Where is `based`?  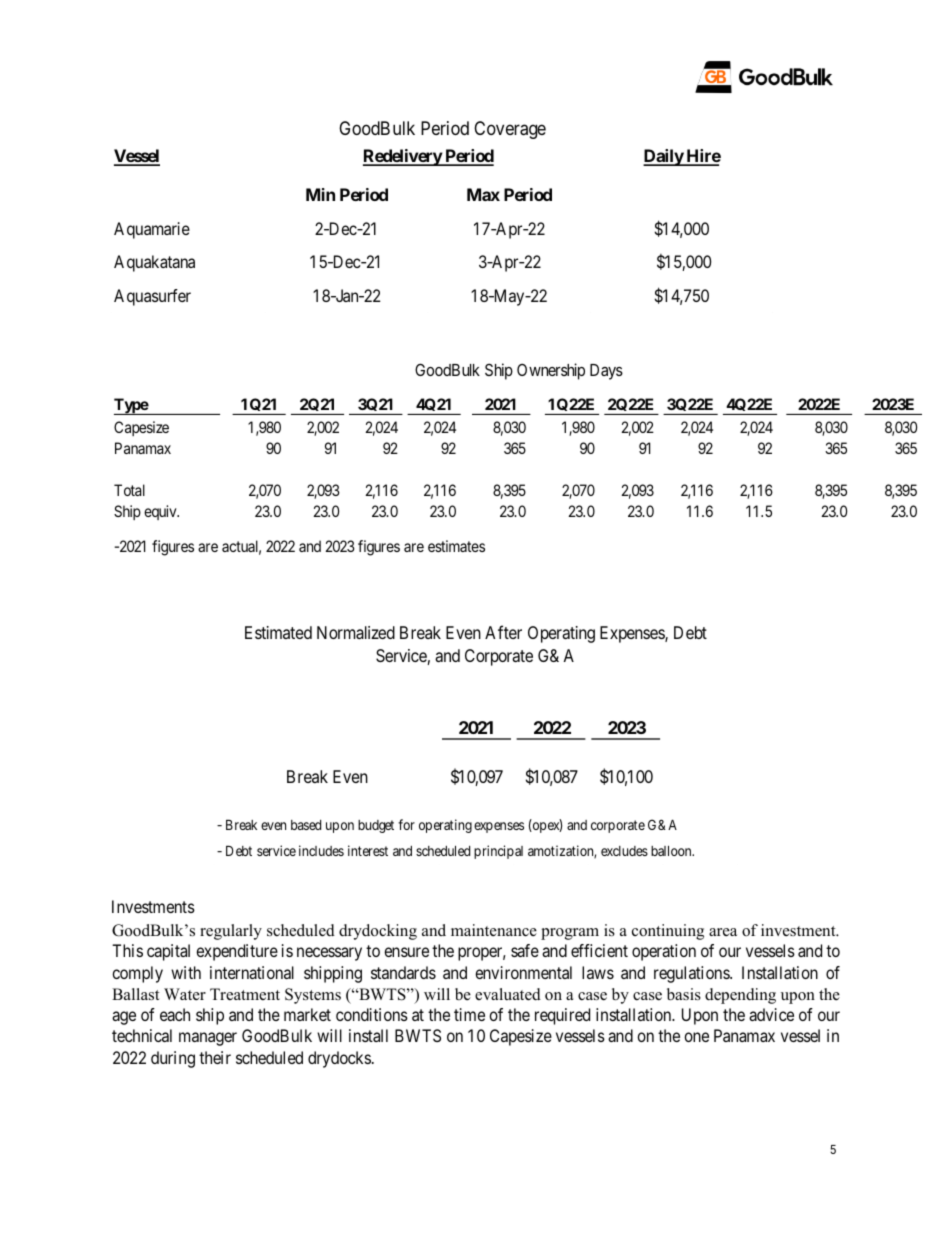
based is located at coordinates (306, 825).
